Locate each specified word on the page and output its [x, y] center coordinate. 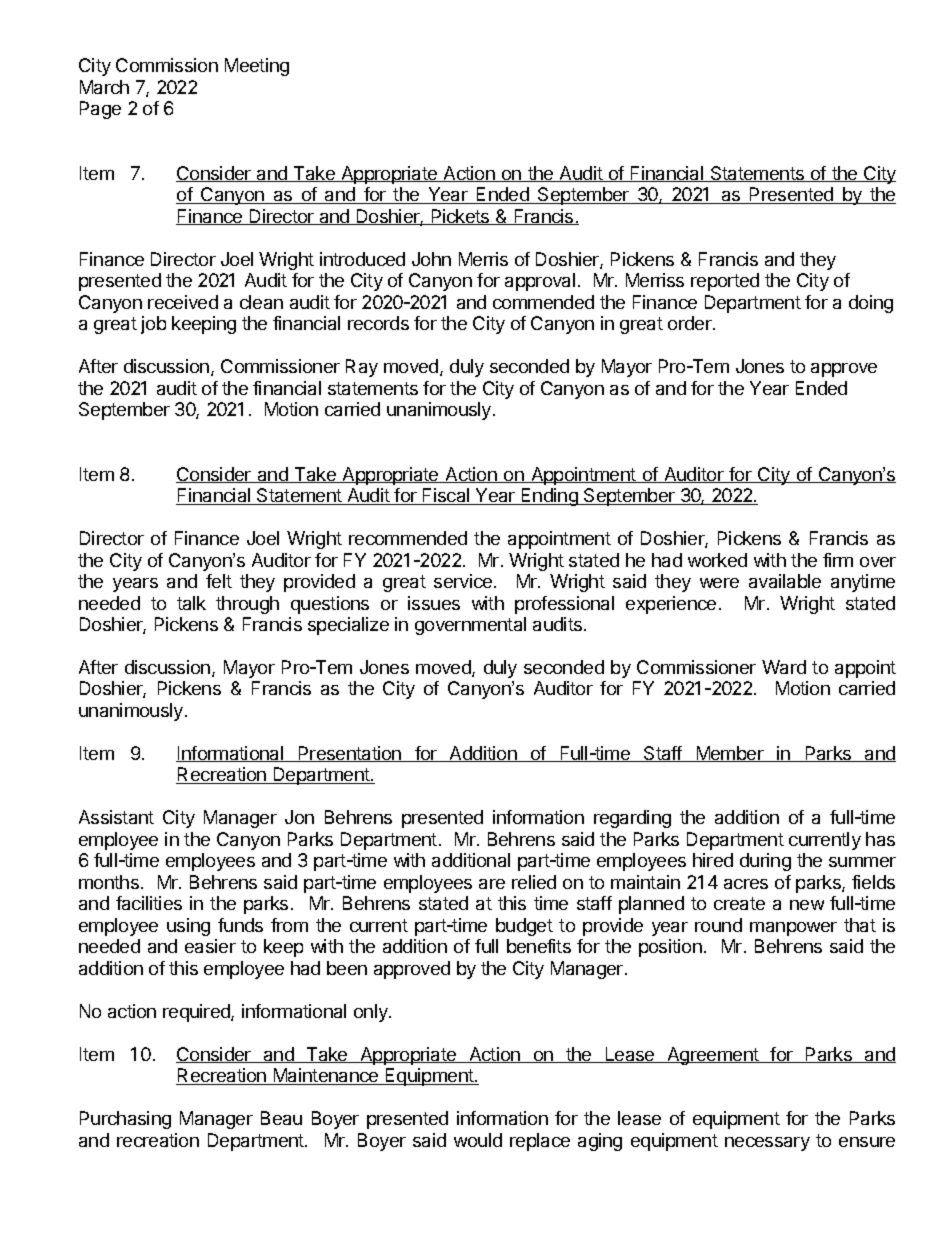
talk [191, 603]
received [183, 302]
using [188, 927]
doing [871, 304]
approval [540, 282]
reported [725, 282]
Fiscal [446, 496]
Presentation [349, 754]
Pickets [460, 217]
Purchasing [125, 1120]
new [807, 905]
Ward [784, 667]
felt [219, 581]
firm [838, 560]
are [492, 884]
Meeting [257, 67]
